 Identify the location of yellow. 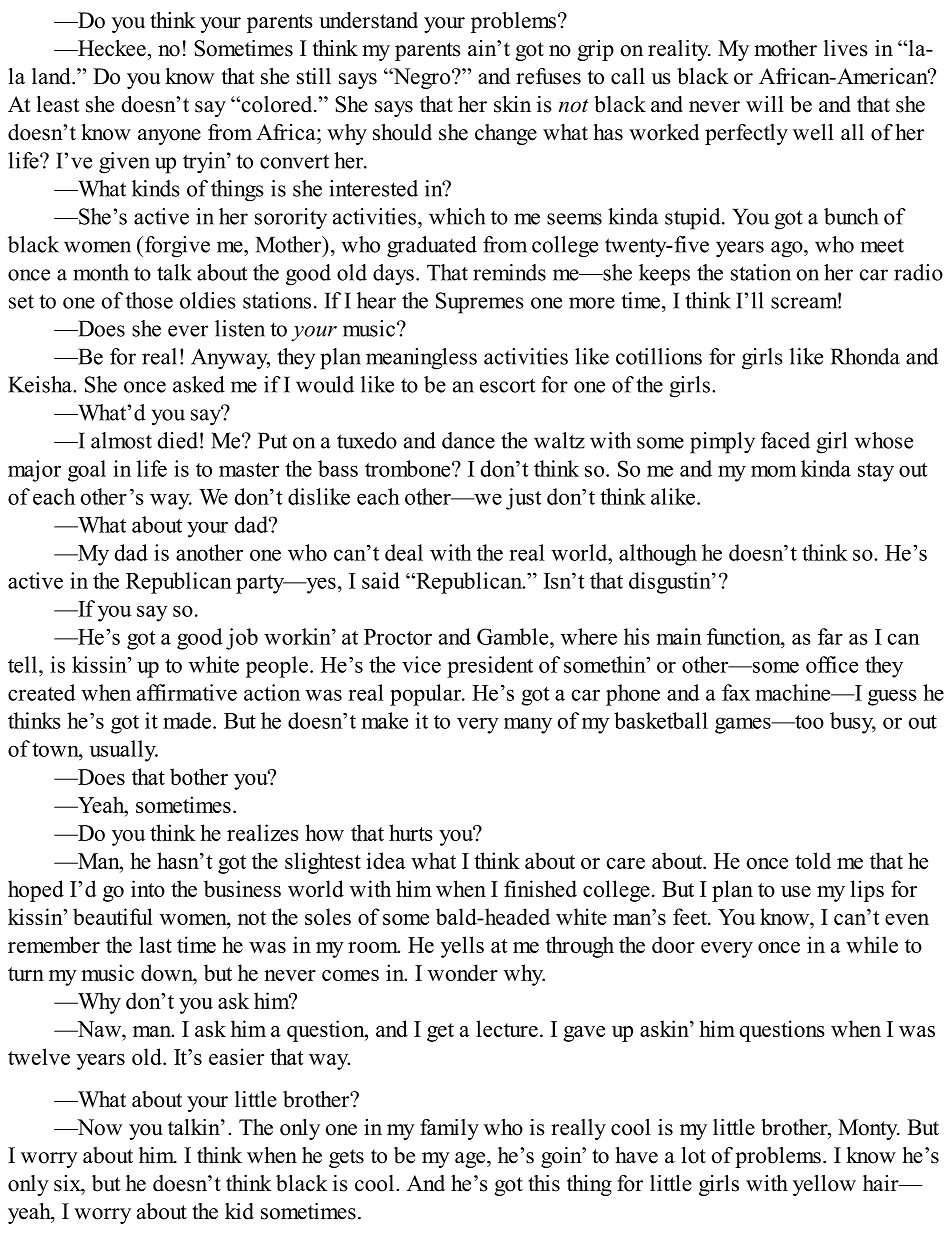
(824, 1185).
